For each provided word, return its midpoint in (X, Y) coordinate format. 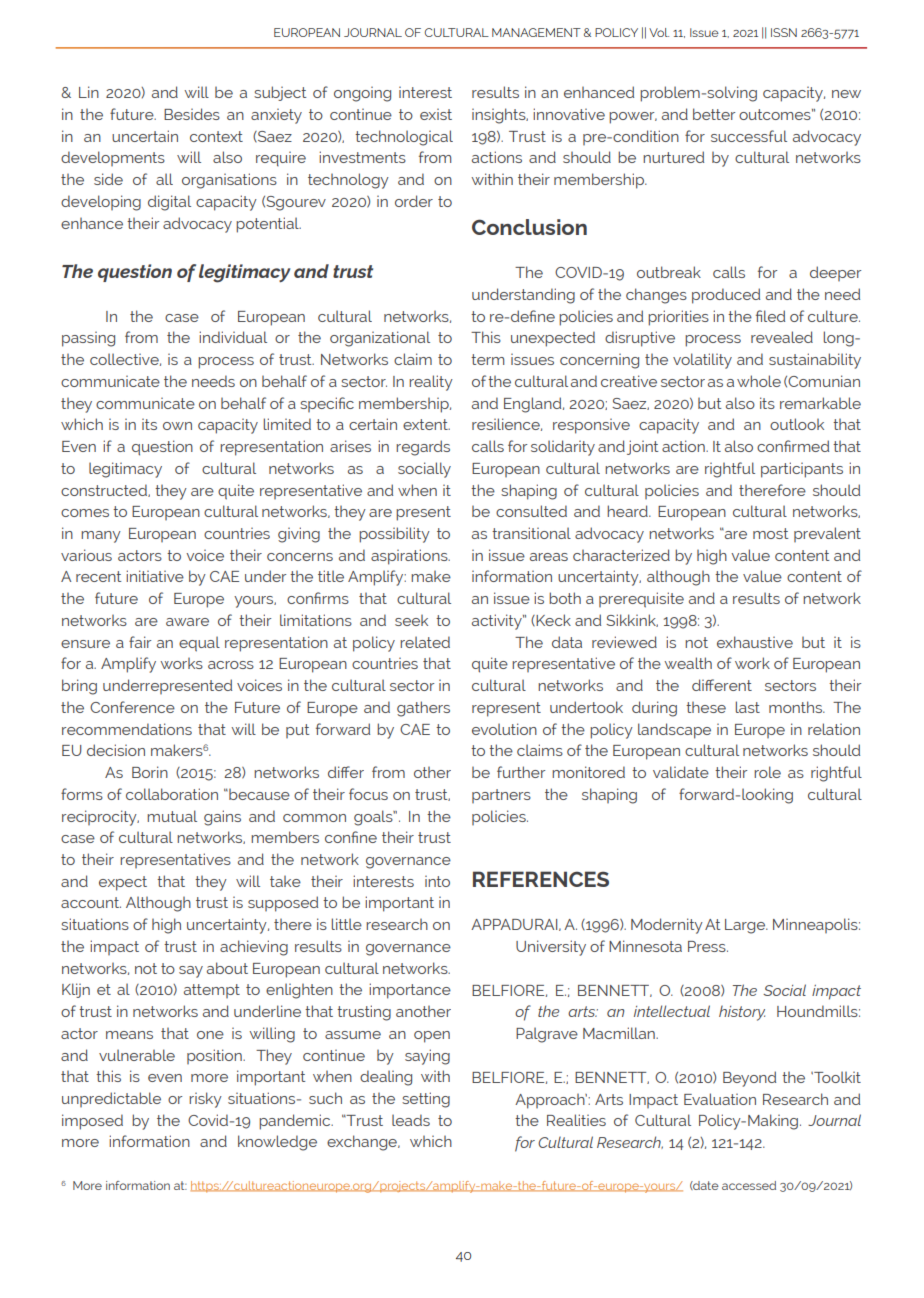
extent (426, 424)
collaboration (172, 794)
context (216, 136)
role (767, 772)
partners (501, 796)
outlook (797, 424)
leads (411, 1120)
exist (436, 114)
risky (205, 1100)
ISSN (784, 32)
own (177, 426)
